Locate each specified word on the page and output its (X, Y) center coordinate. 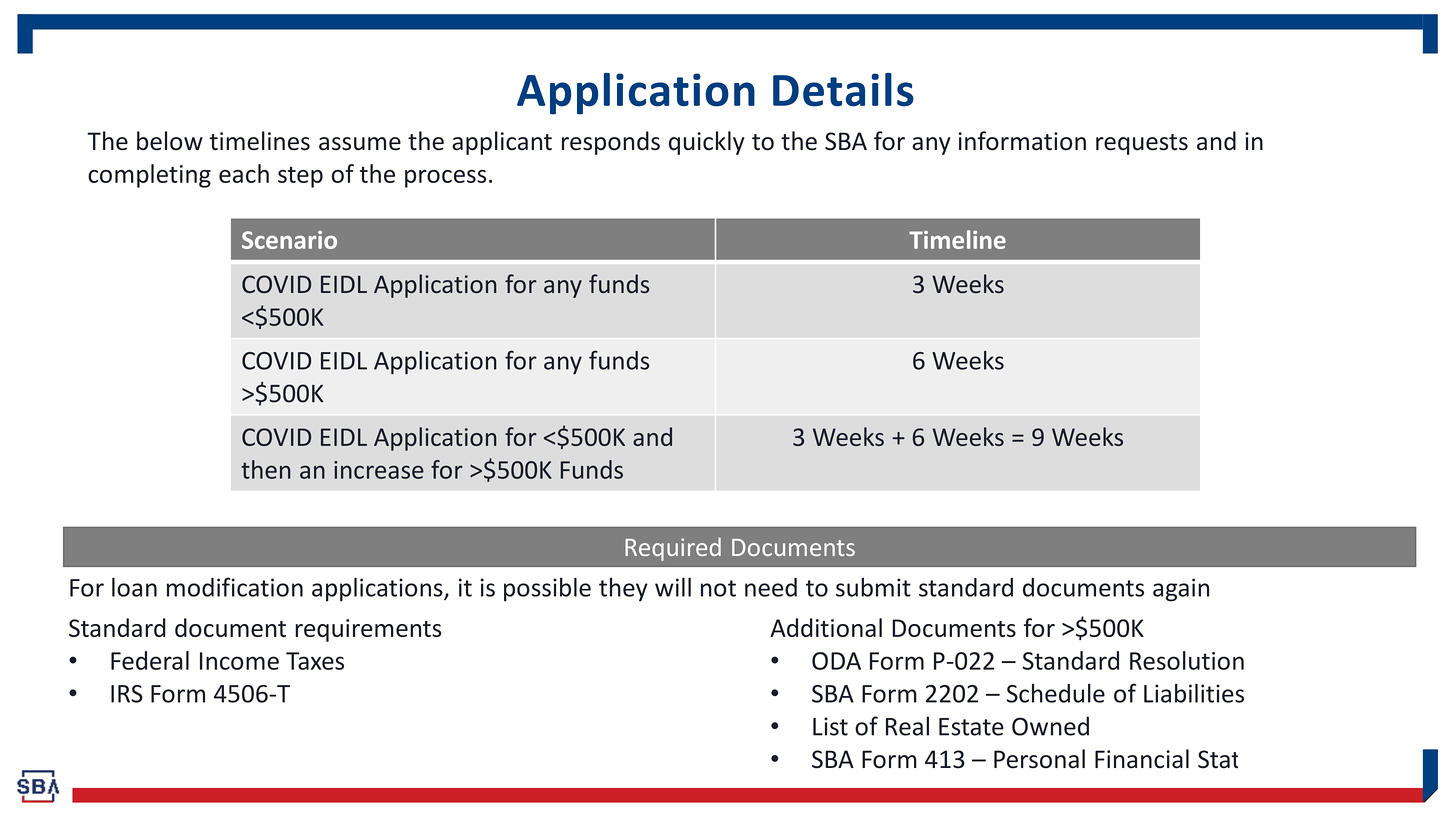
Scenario (289, 240)
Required (673, 549)
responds (611, 143)
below (170, 141)
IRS (127, 694)
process (445, 179)
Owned (1050, 726)
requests (1142, 144)
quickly (707, 143)
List (830, 726)
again (1181, 590)
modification (235, 587)
